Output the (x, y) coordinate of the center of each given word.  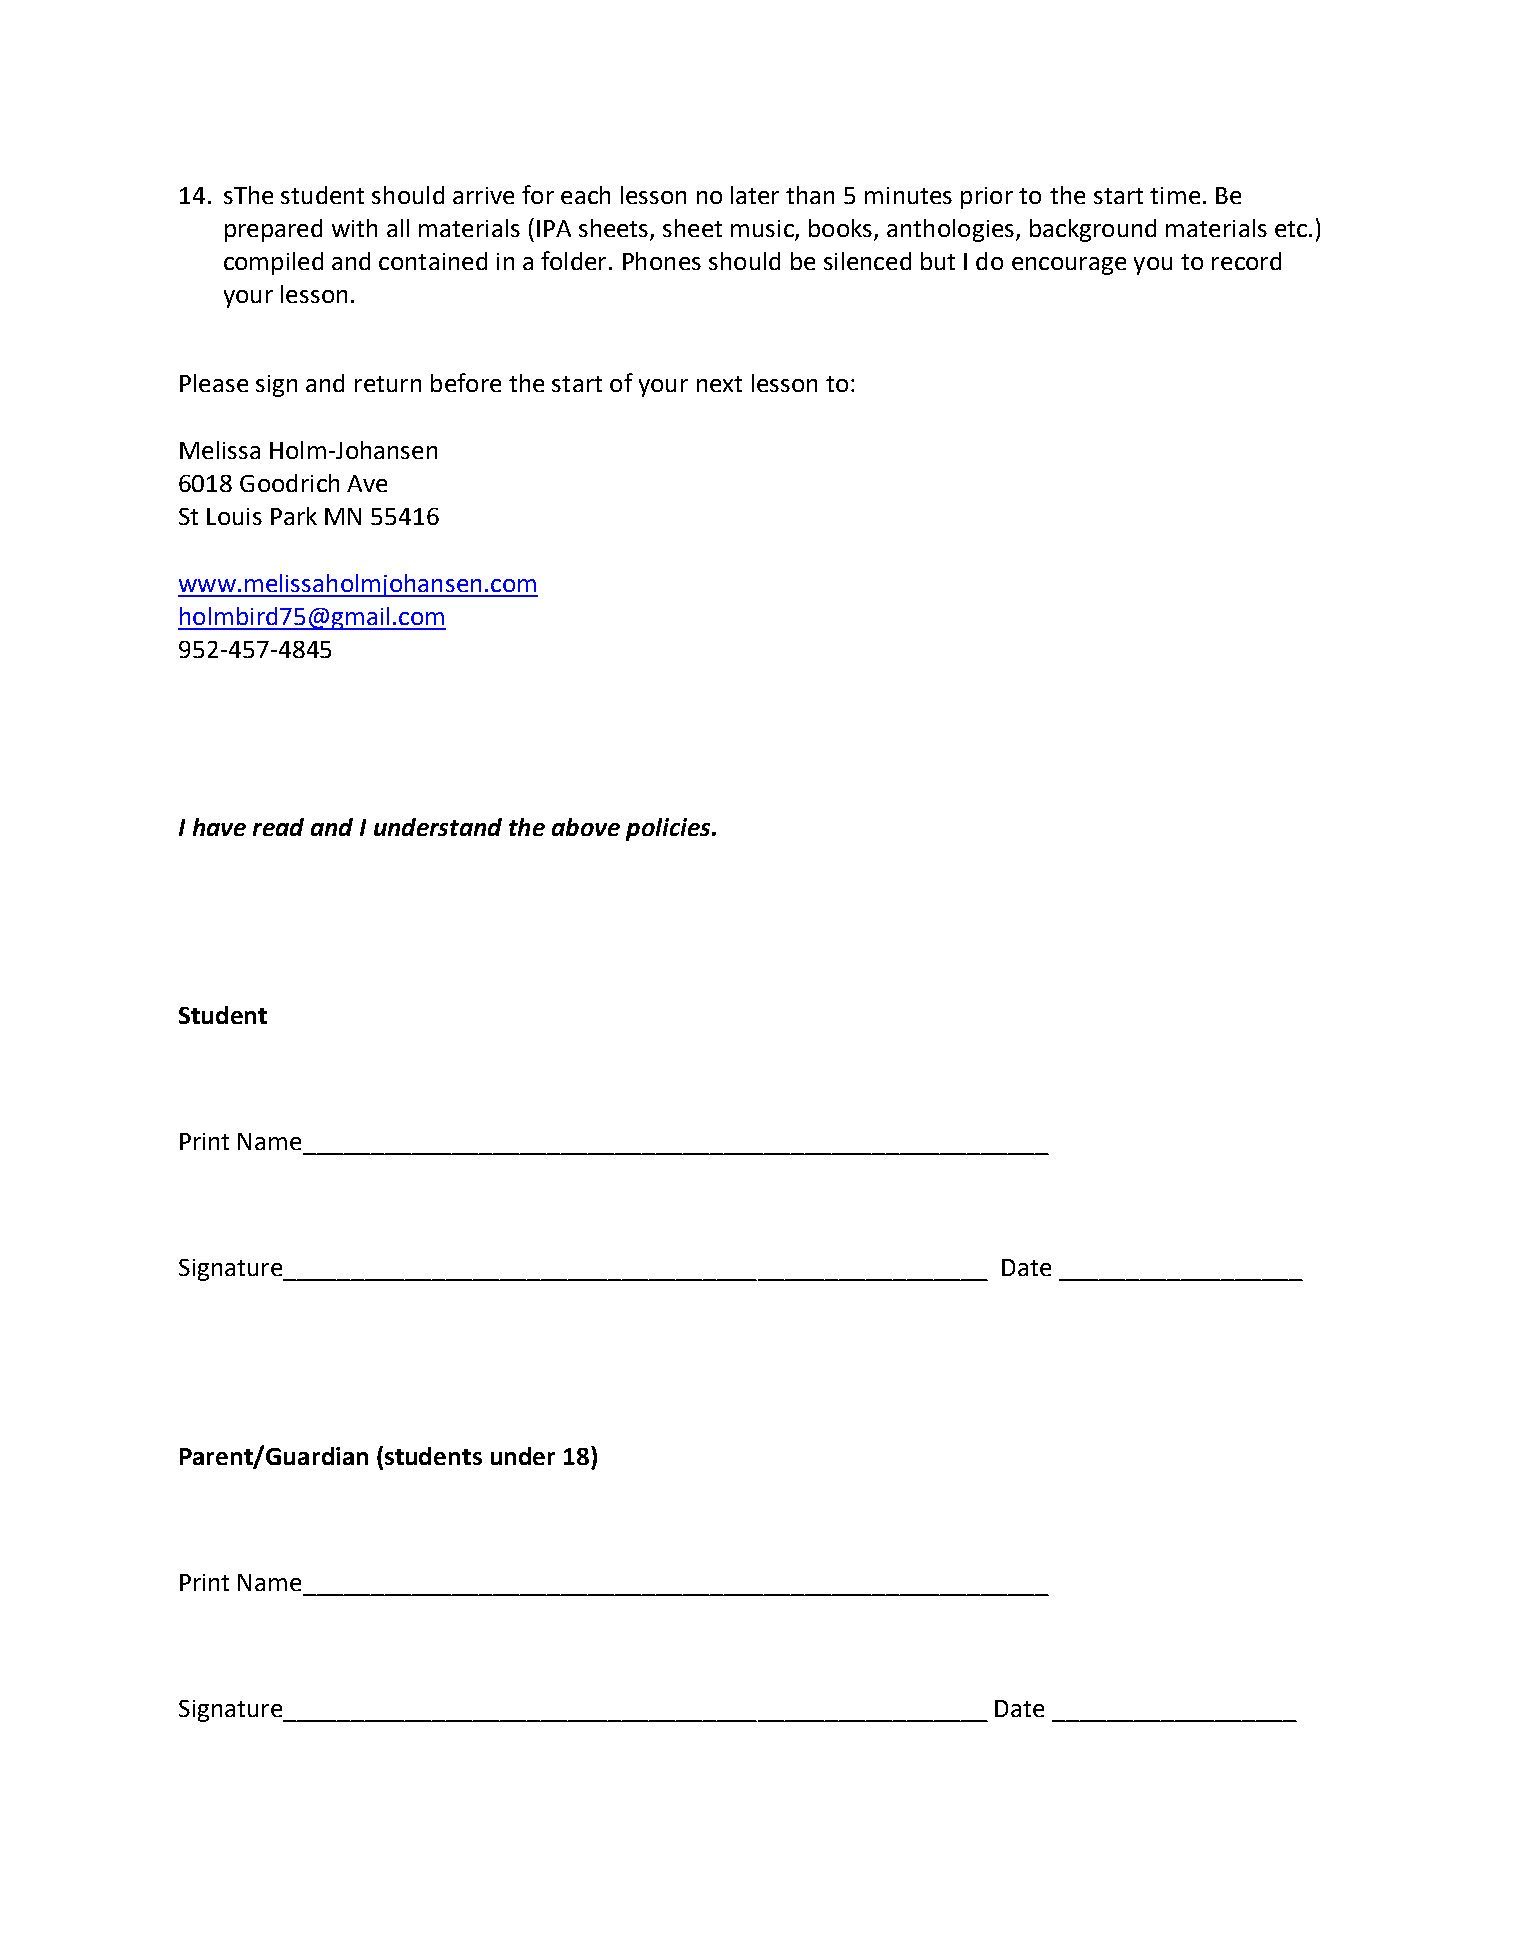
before (466, 382)
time (1175, 195)
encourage (1069, 266)
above (586, 827)
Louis (234, 516)
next (719, 384)
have (219, 827)
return (388, 384)
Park (294, 516)
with (354, 228)
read (278, 827)
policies (669, 829)
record (1246, 261)
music (763, 230)
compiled (273, 263)
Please (214, 383)
